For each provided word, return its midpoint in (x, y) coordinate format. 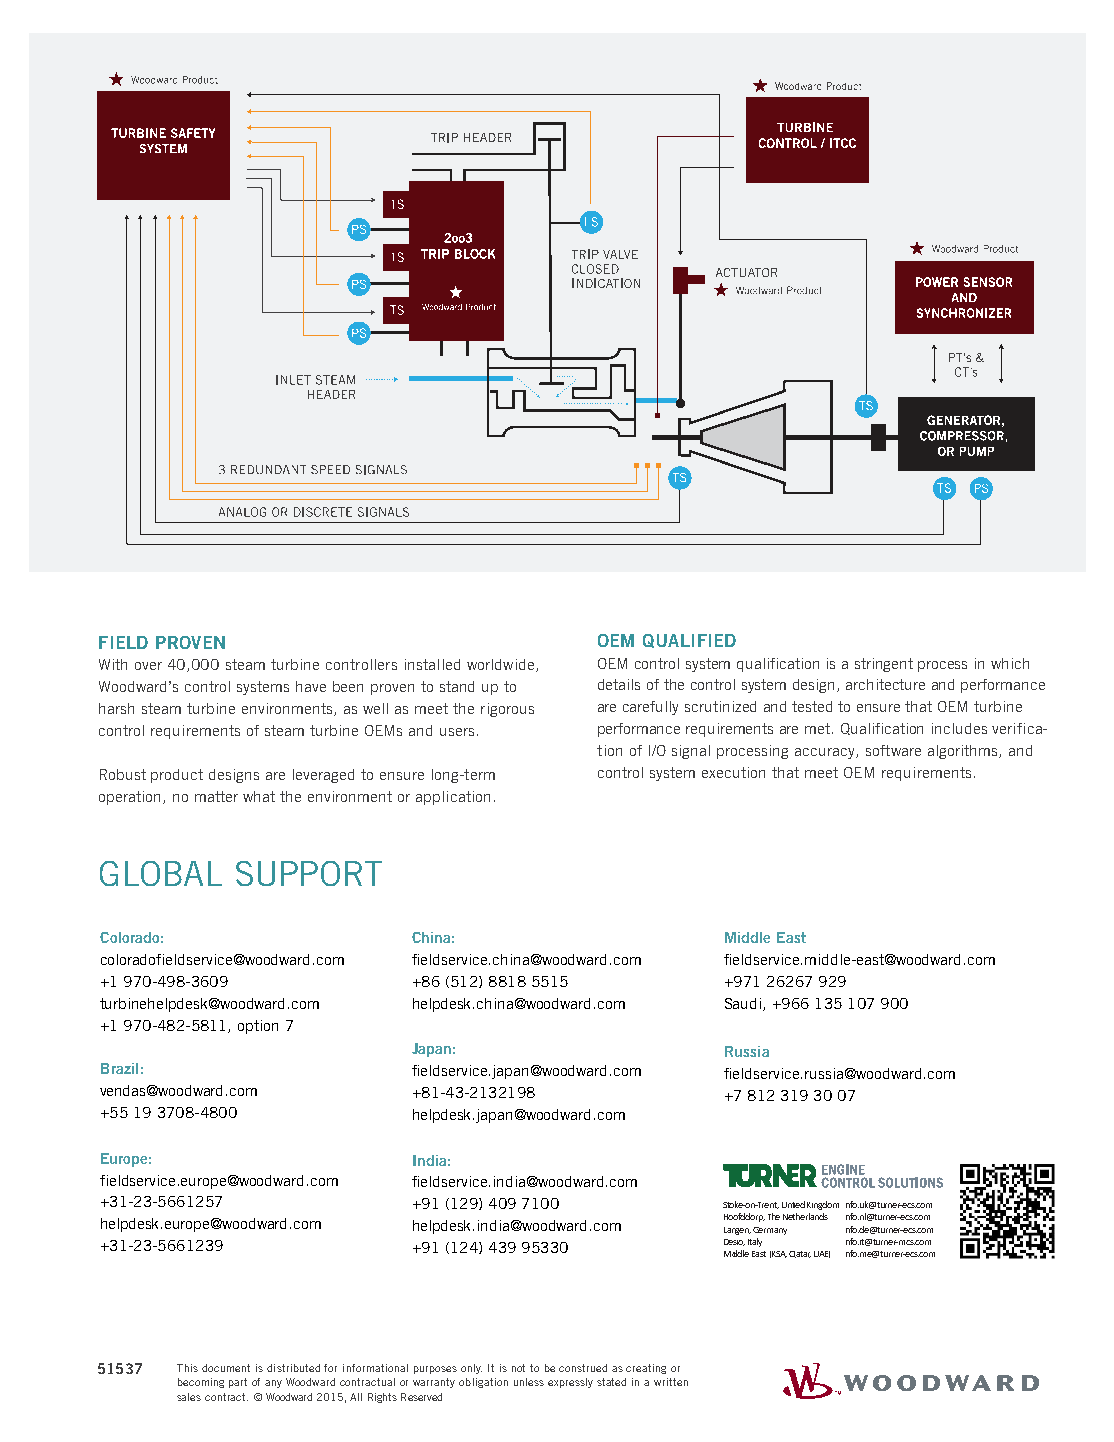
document (226, 1368)
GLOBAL (161, 873)
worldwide (502, 665)
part (238, 1383)
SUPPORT (309, 873)
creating (646, 1369)
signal (691, 752)
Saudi (743, 1003)
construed (583, 1368)
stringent (884, 665)
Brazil (119, 1068)
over (148, 666)
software (893, 750)
